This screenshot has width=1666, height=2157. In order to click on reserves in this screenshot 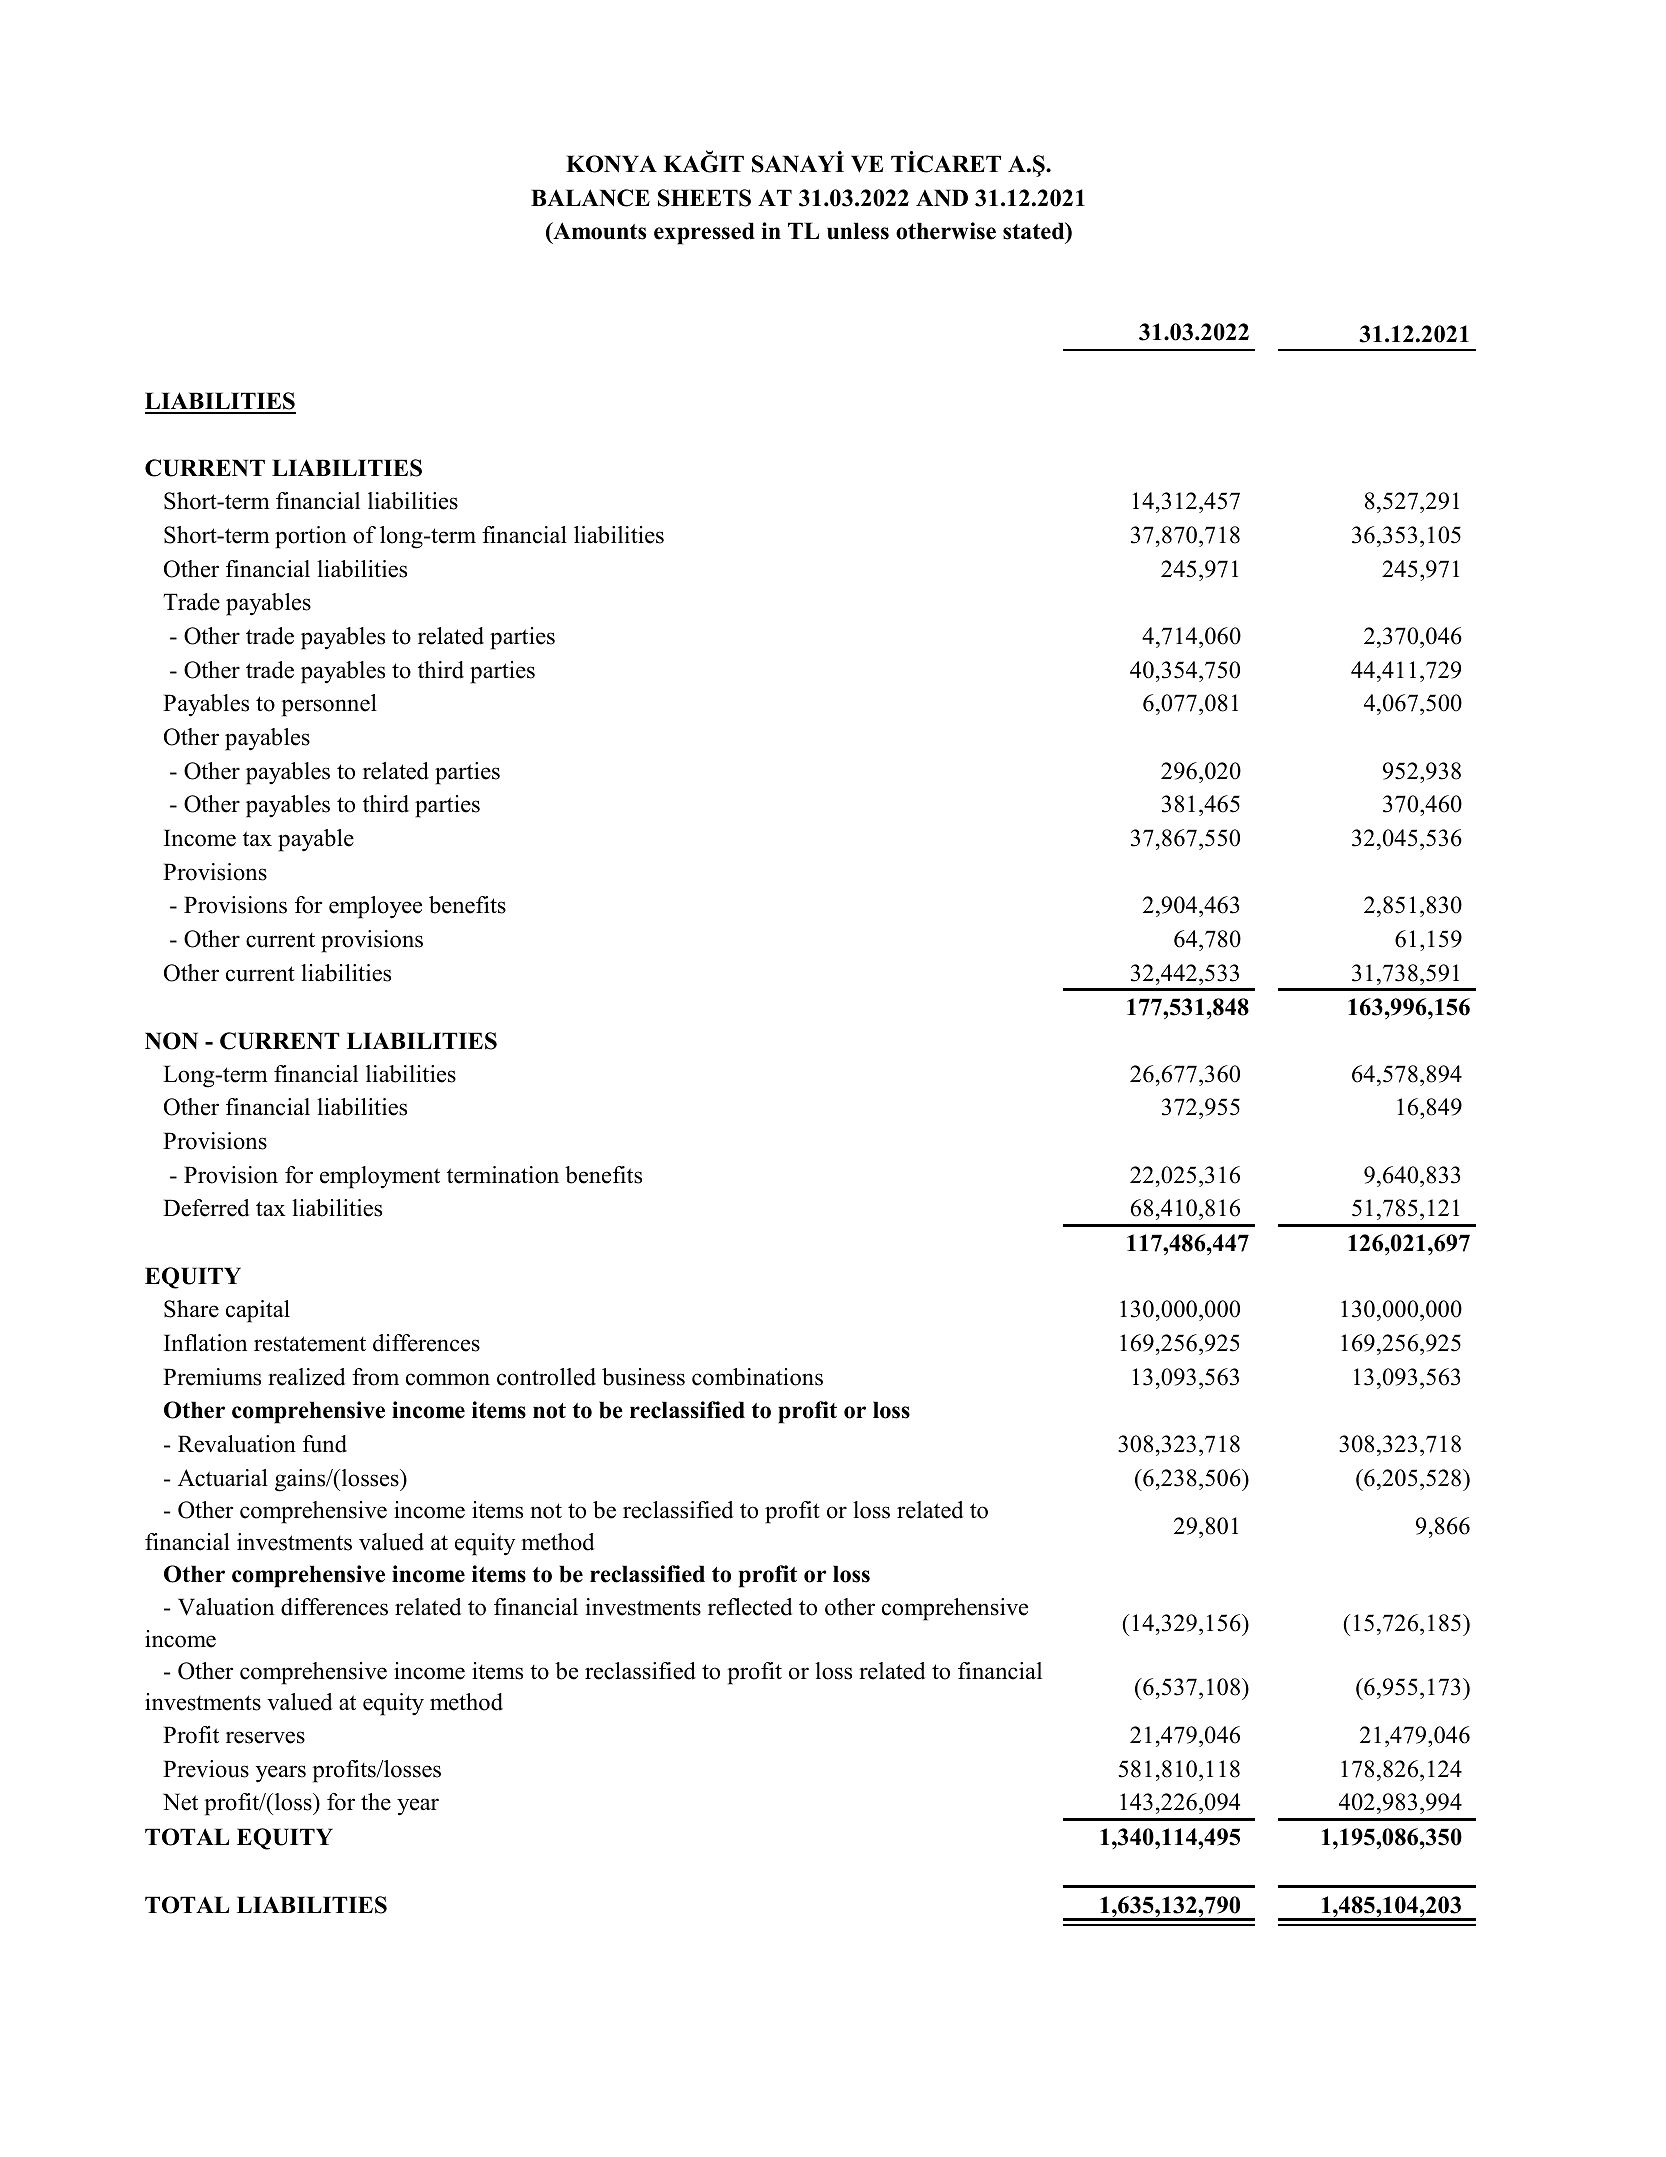, I will do `click(265, 1737)`.
